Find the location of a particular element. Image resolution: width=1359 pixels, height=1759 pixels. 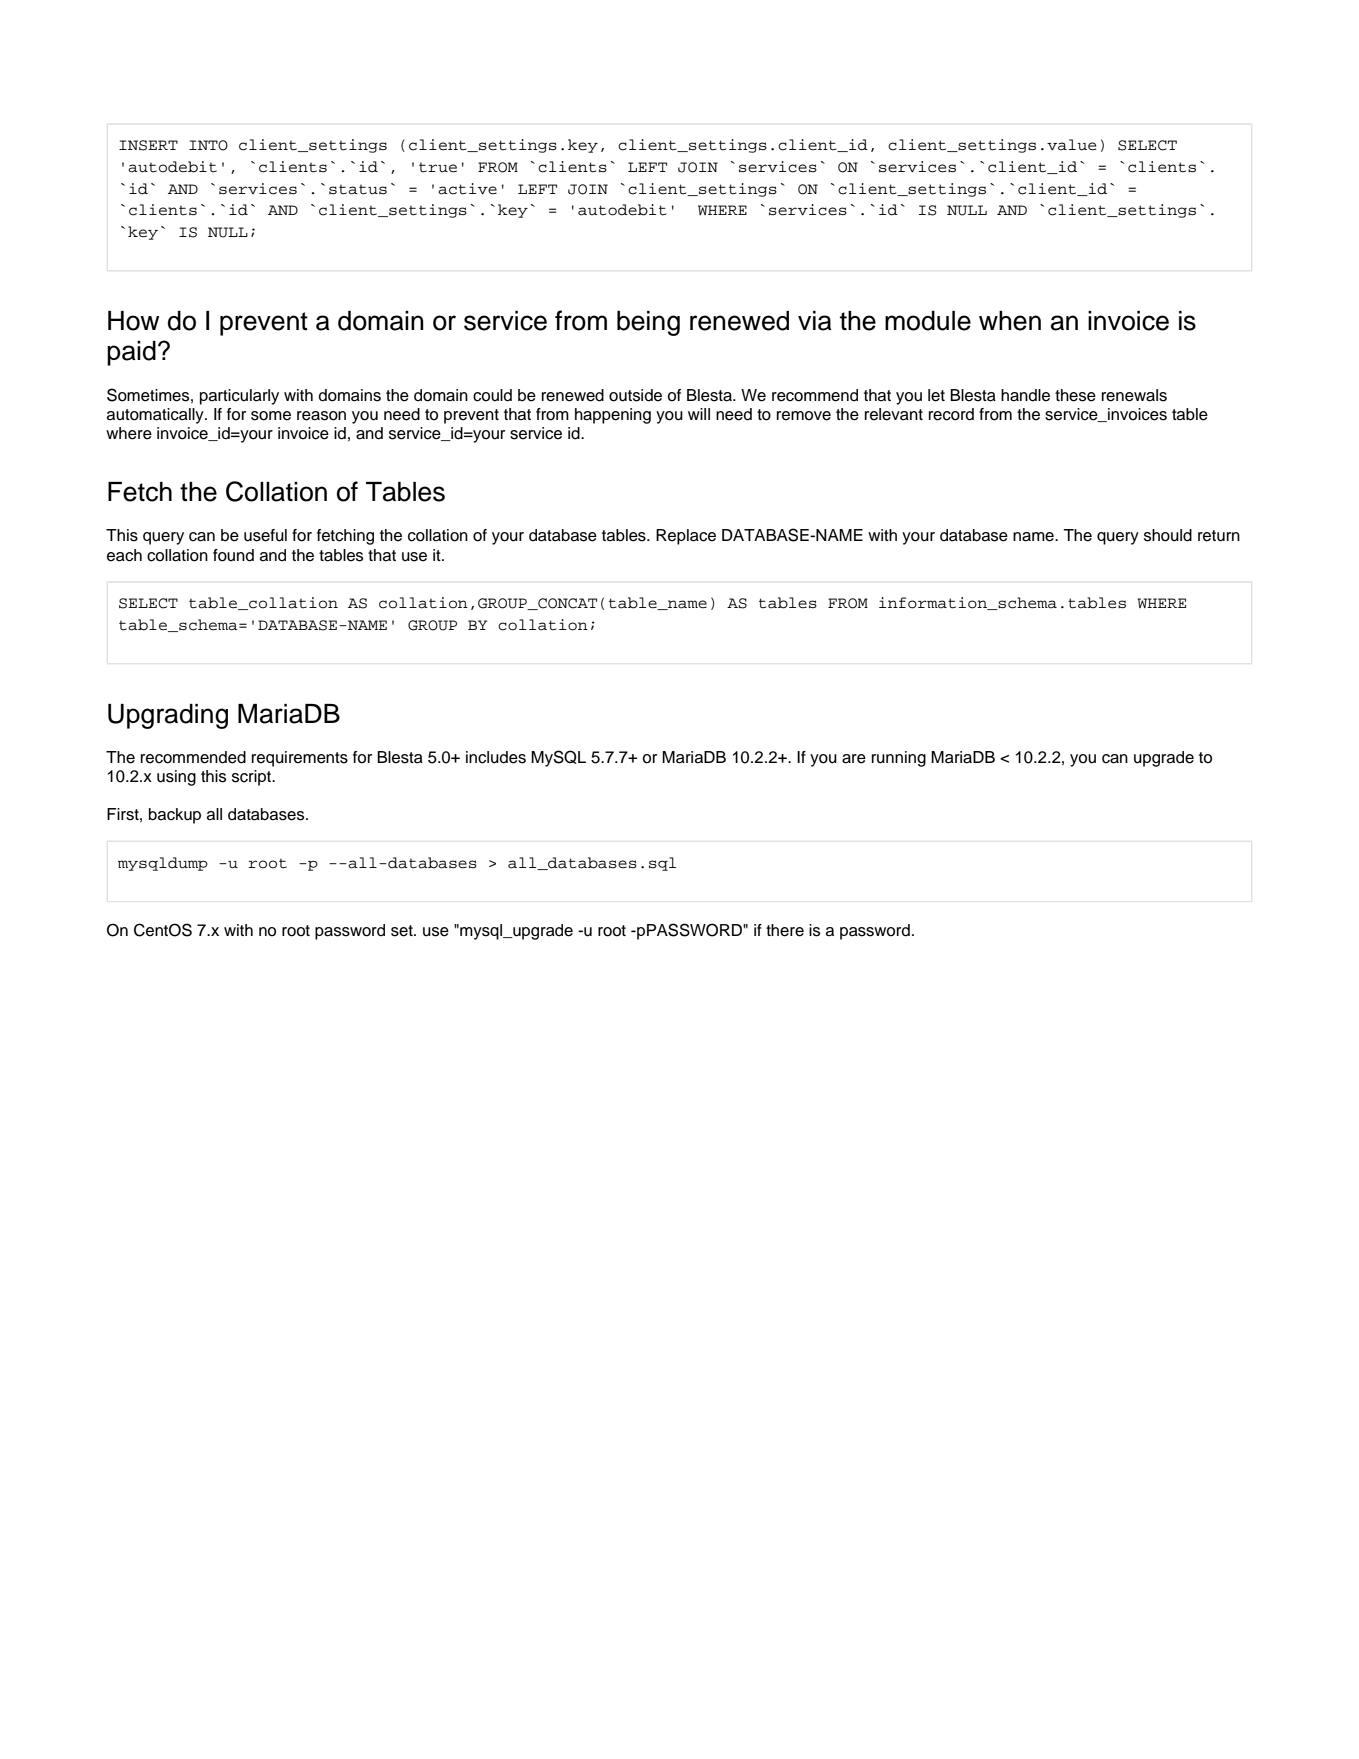

when is located at coordinates (1010, 321).
